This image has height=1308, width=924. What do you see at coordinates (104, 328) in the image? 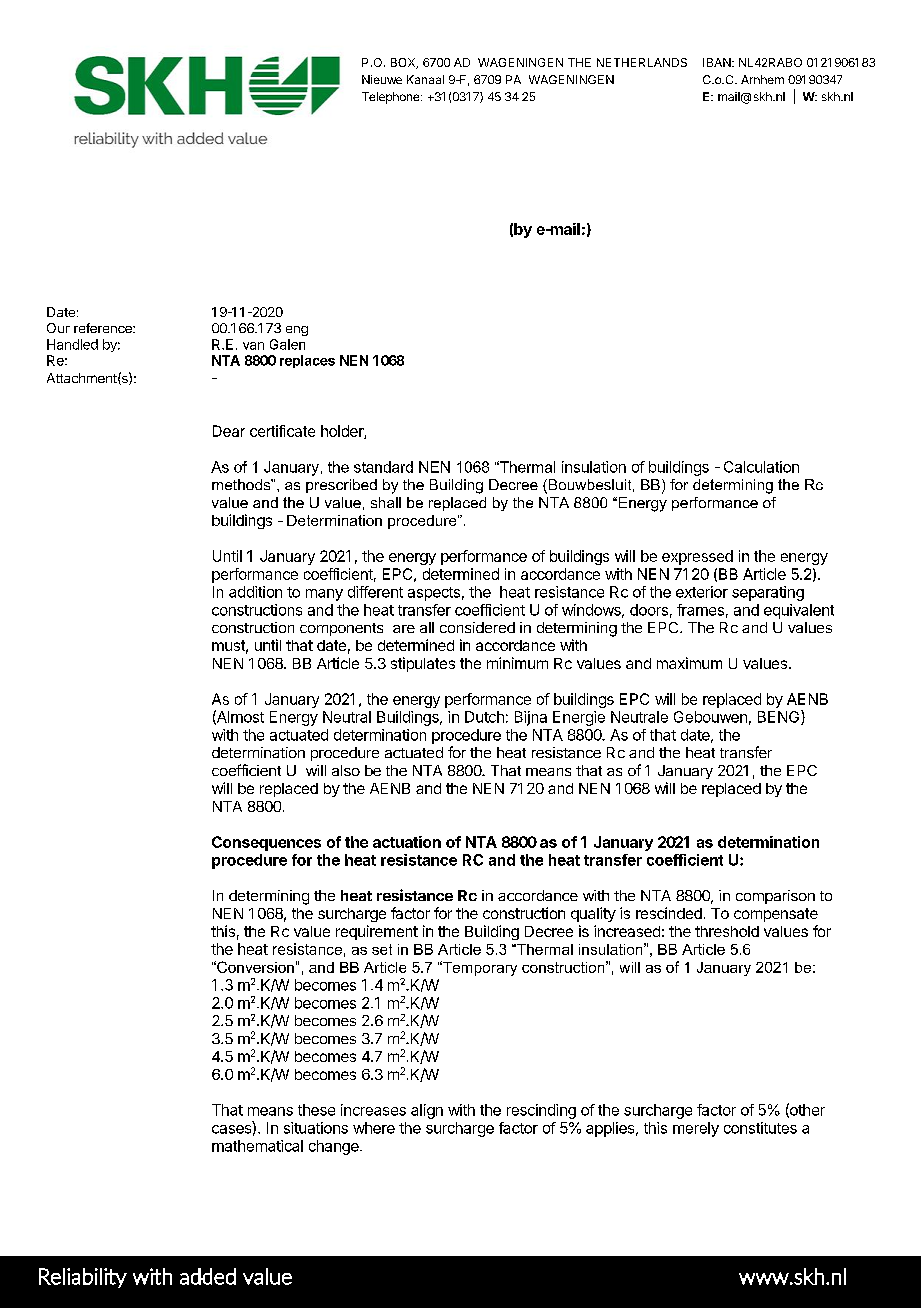
I see `reference` at bounding box center [104, 328].
